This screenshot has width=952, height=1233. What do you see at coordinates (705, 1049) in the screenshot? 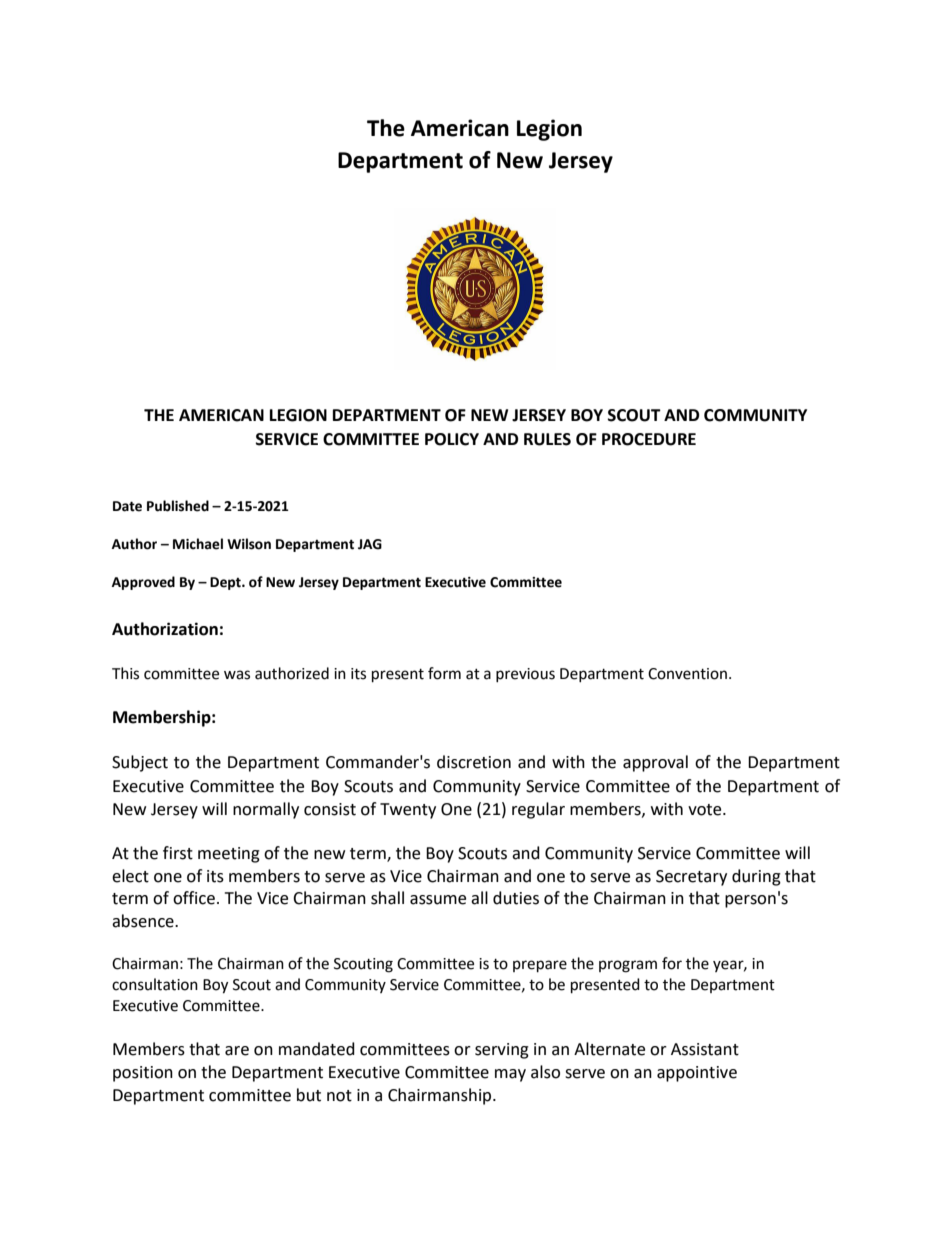
I see `Assistant` at bounding box center [705, 1049].
